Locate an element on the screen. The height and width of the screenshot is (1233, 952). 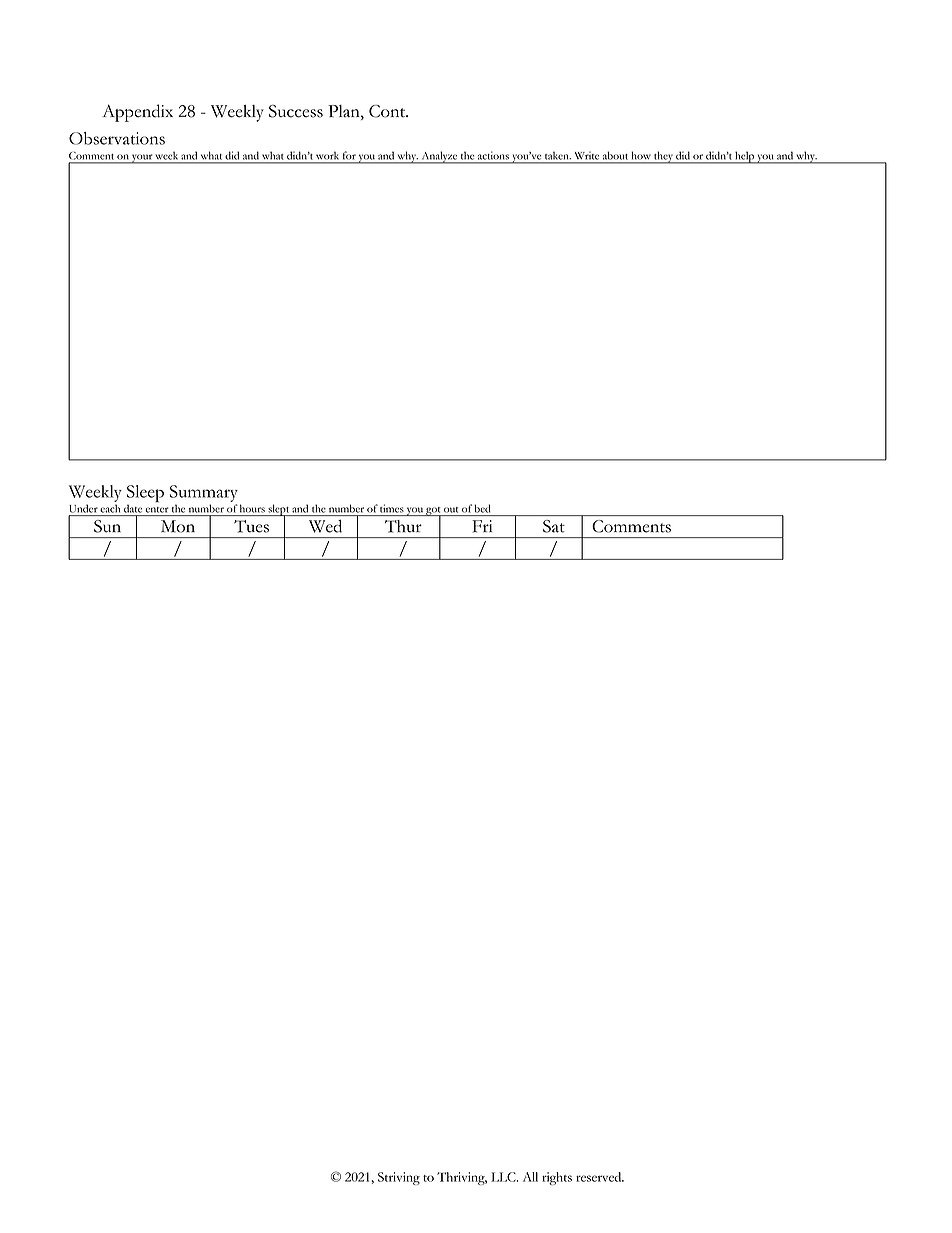
Fri is located at coordinates (482, 526).
